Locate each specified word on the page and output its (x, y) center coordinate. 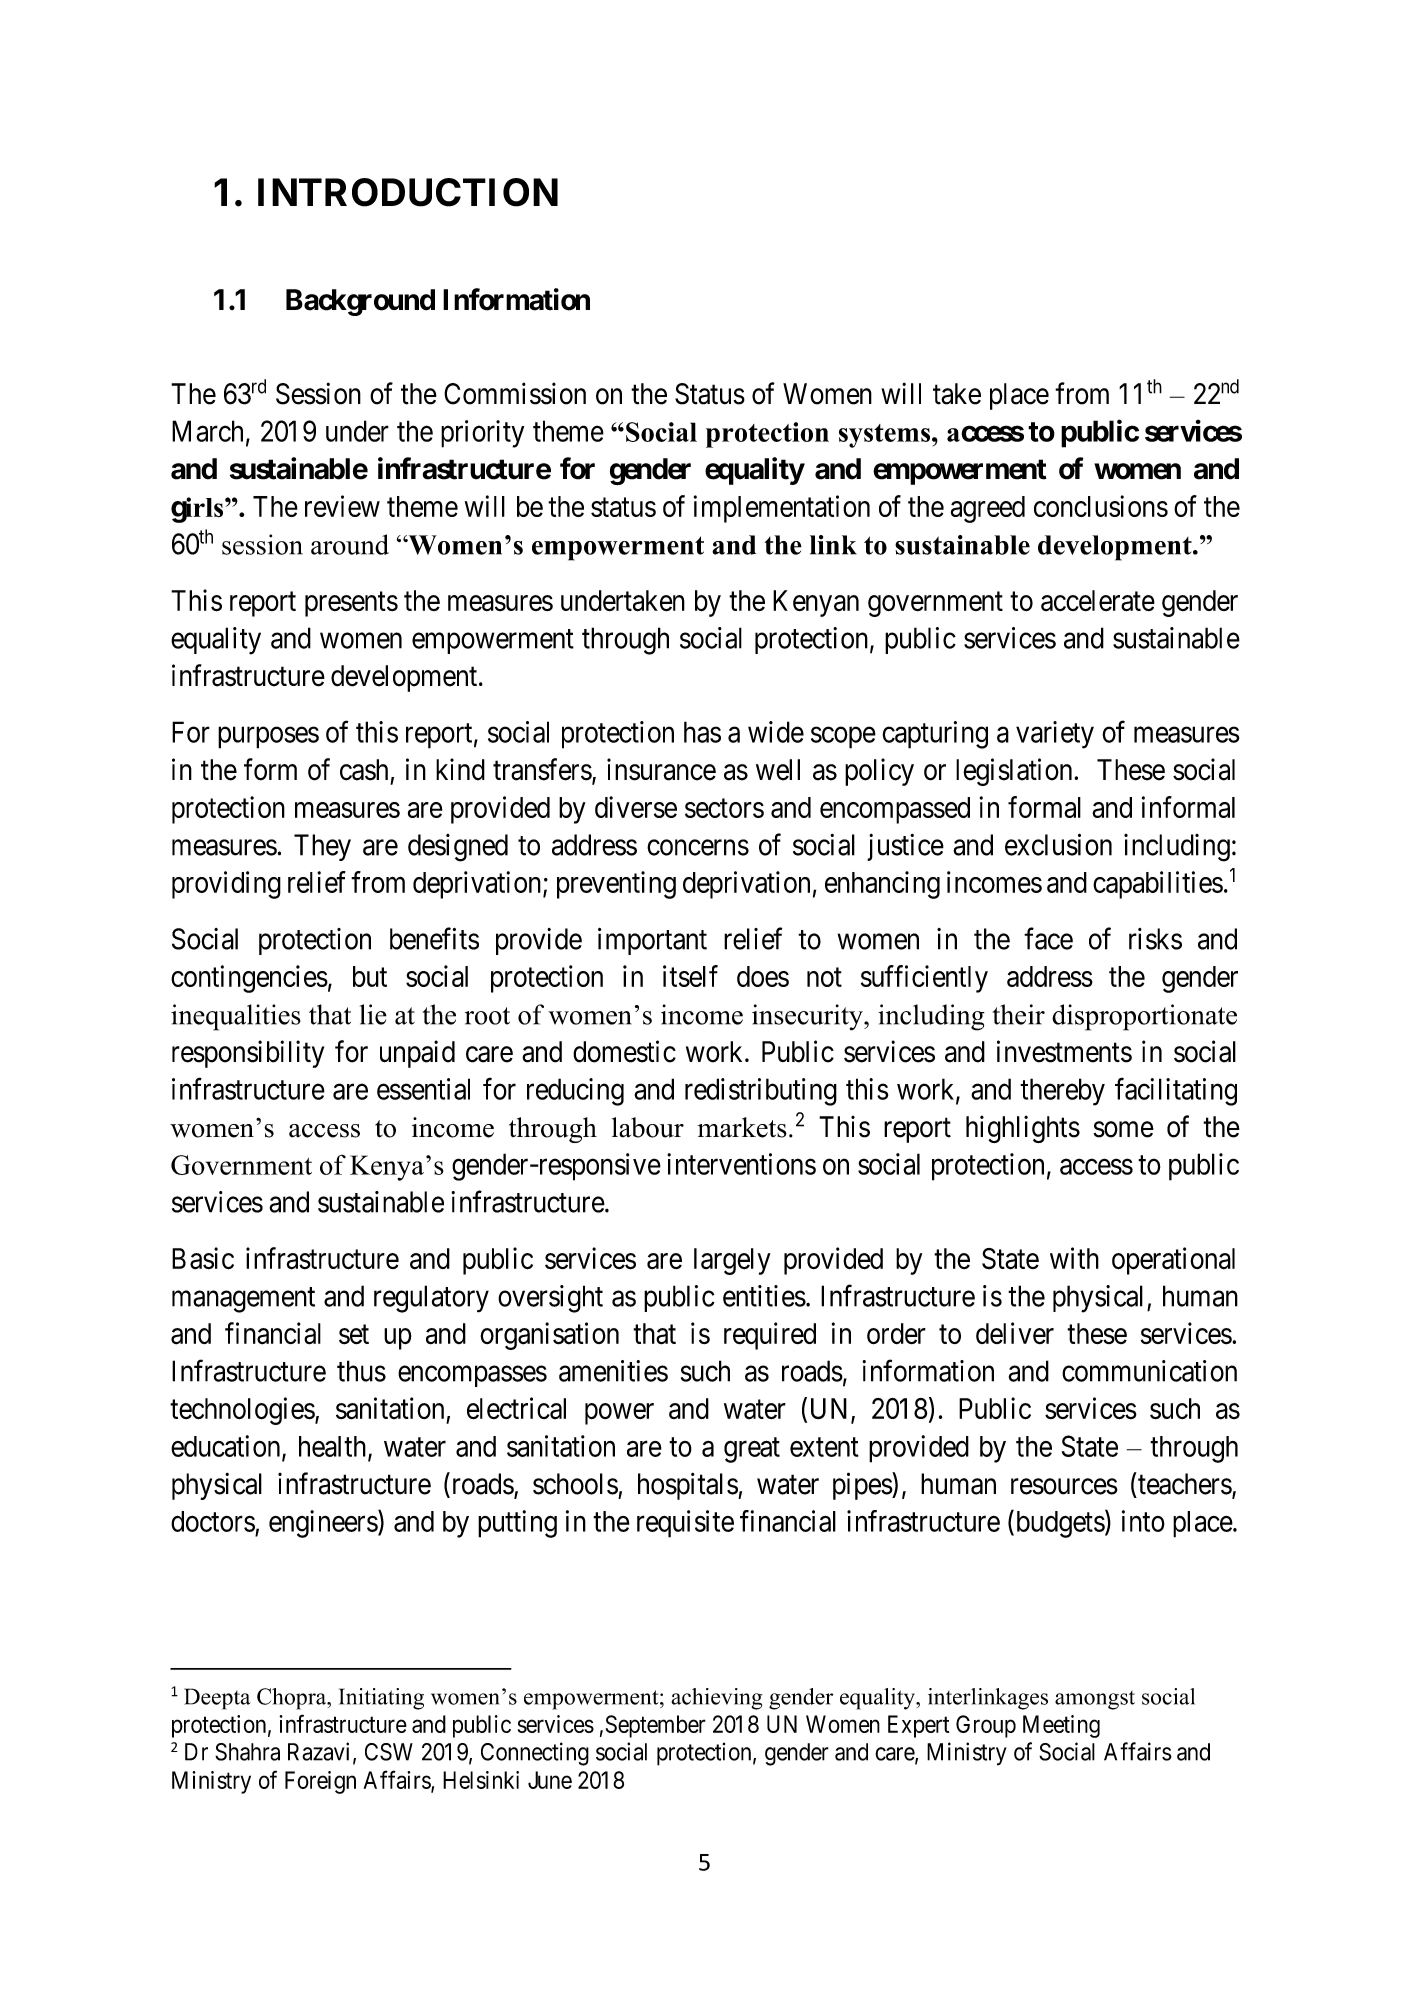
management (243, 1300)
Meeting (1061, 1726)
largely (732, 1261)
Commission (515, 393)
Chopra (293, 1699)
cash (364, 770)
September (656, 1726)
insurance (661, 769)
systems (886, 436)
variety (1055, 735)
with (1074, 1258)
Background (360, 302)
